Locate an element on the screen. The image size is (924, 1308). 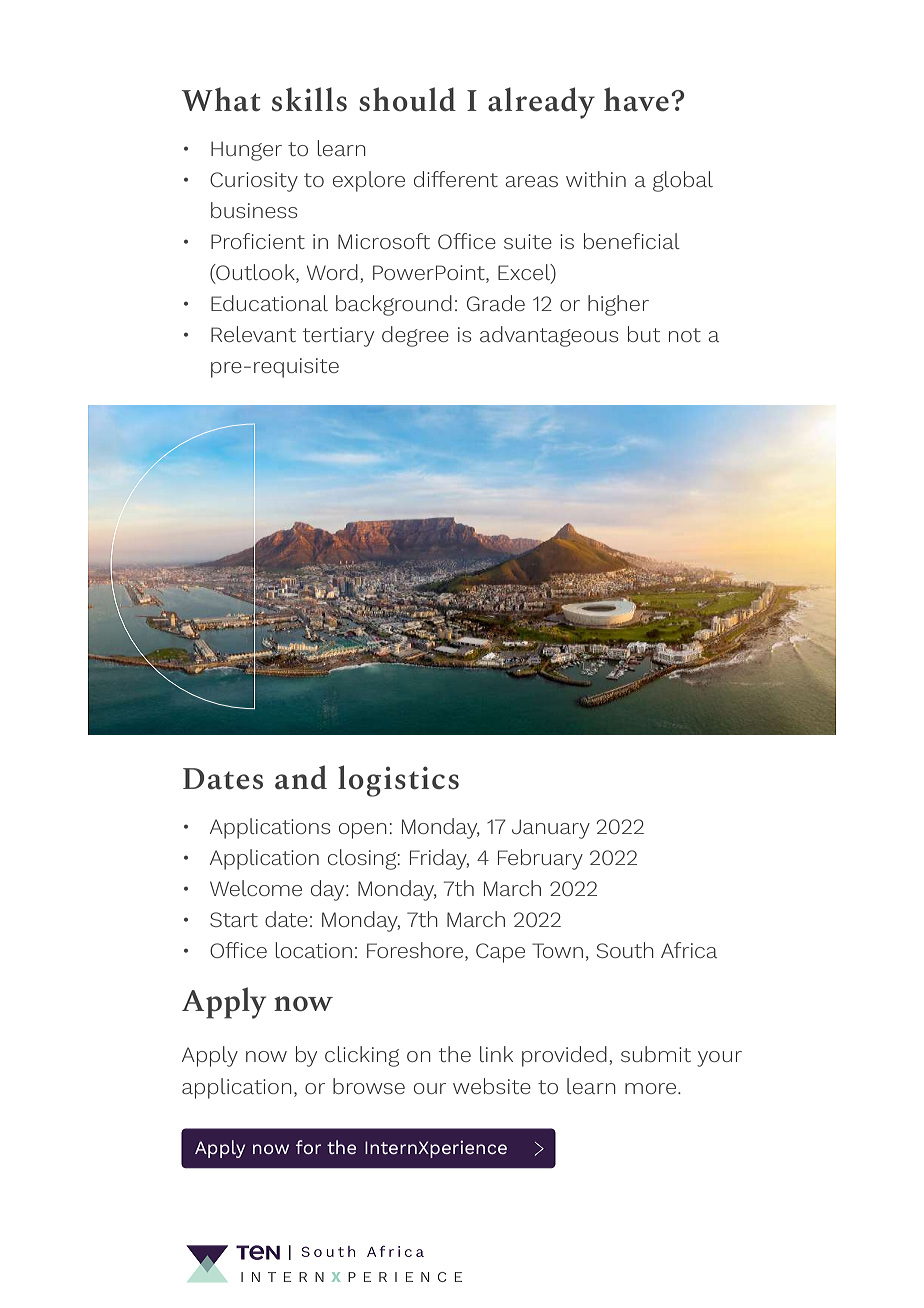
Relevant is located at coordinates (253, 334).
